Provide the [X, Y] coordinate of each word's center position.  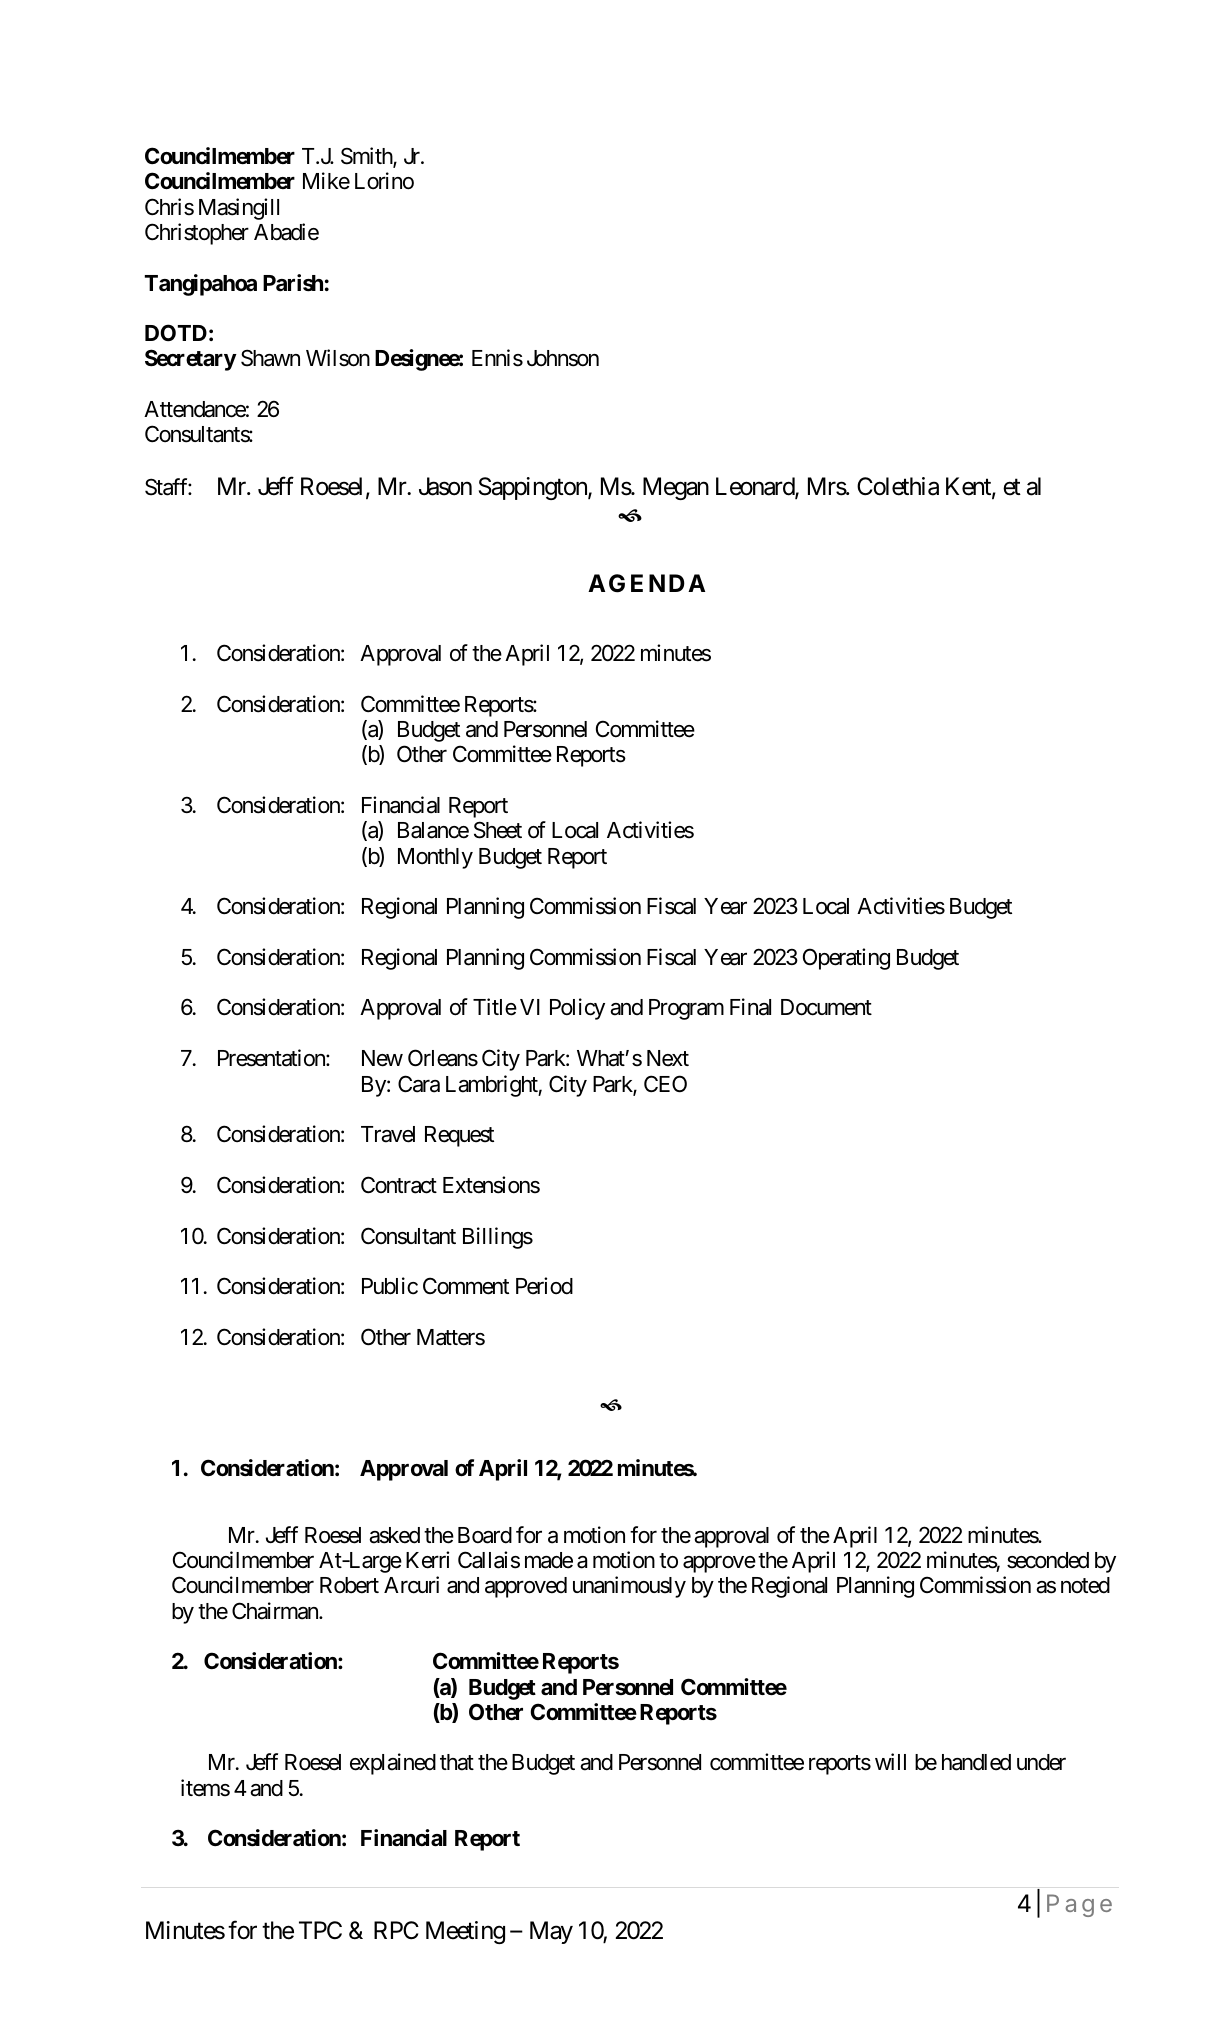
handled [976, 1762]
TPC [320, 1930]
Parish [293, 283]
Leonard [756, 487]
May [551, 1932]
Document [826, 1007]
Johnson [563, 358]
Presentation [272, 1058]
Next [668, 1058]
